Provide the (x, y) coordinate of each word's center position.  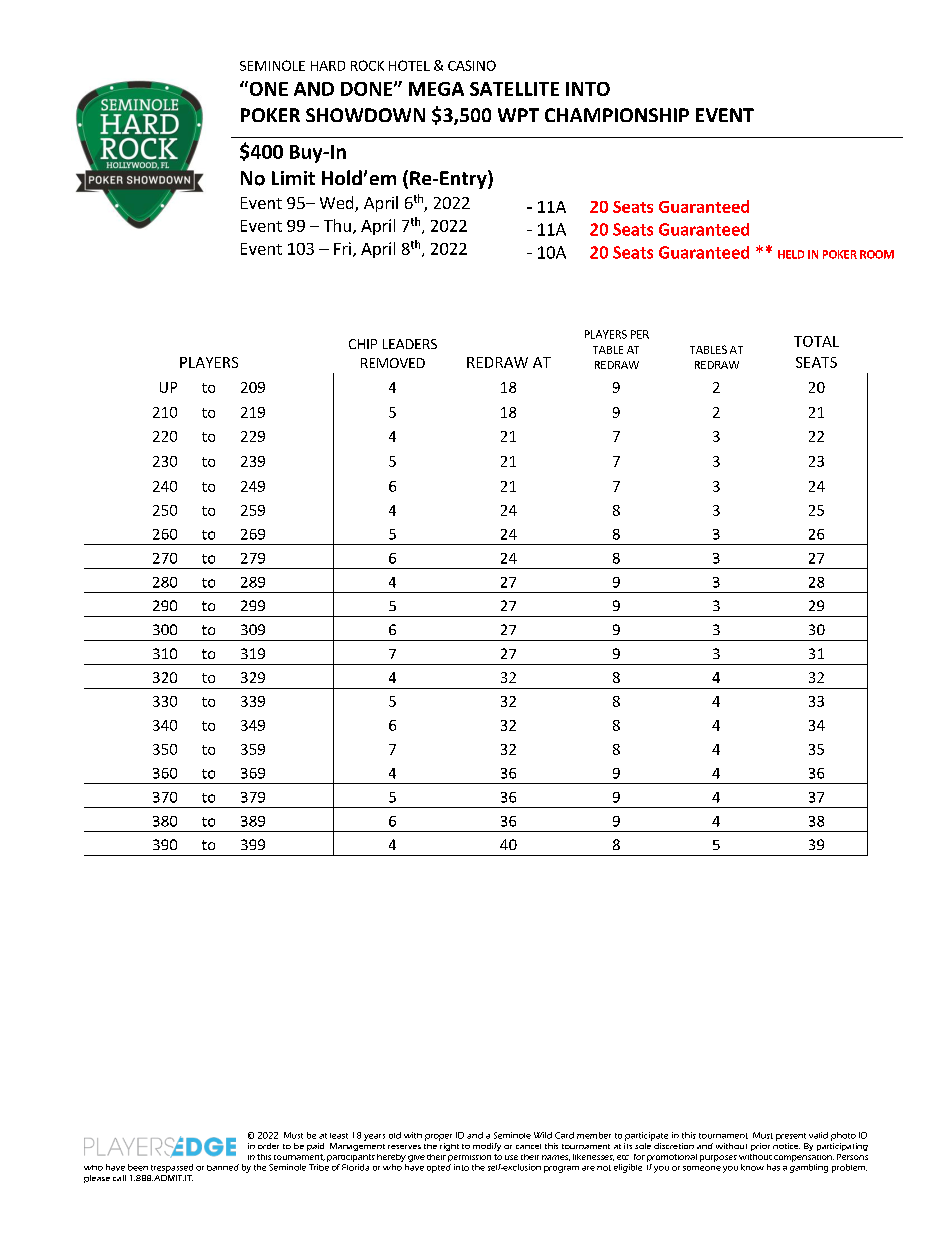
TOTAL (816, 341)
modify (487, 1147)
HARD (328, 66)
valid (818, 1135)
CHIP (363, 344)
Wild (543, 1135)
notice (786, 1146)
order (268, 1146)
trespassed (172, 1168)
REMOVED (393, 363)
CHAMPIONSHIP (617, 115)
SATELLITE (514, 89)
